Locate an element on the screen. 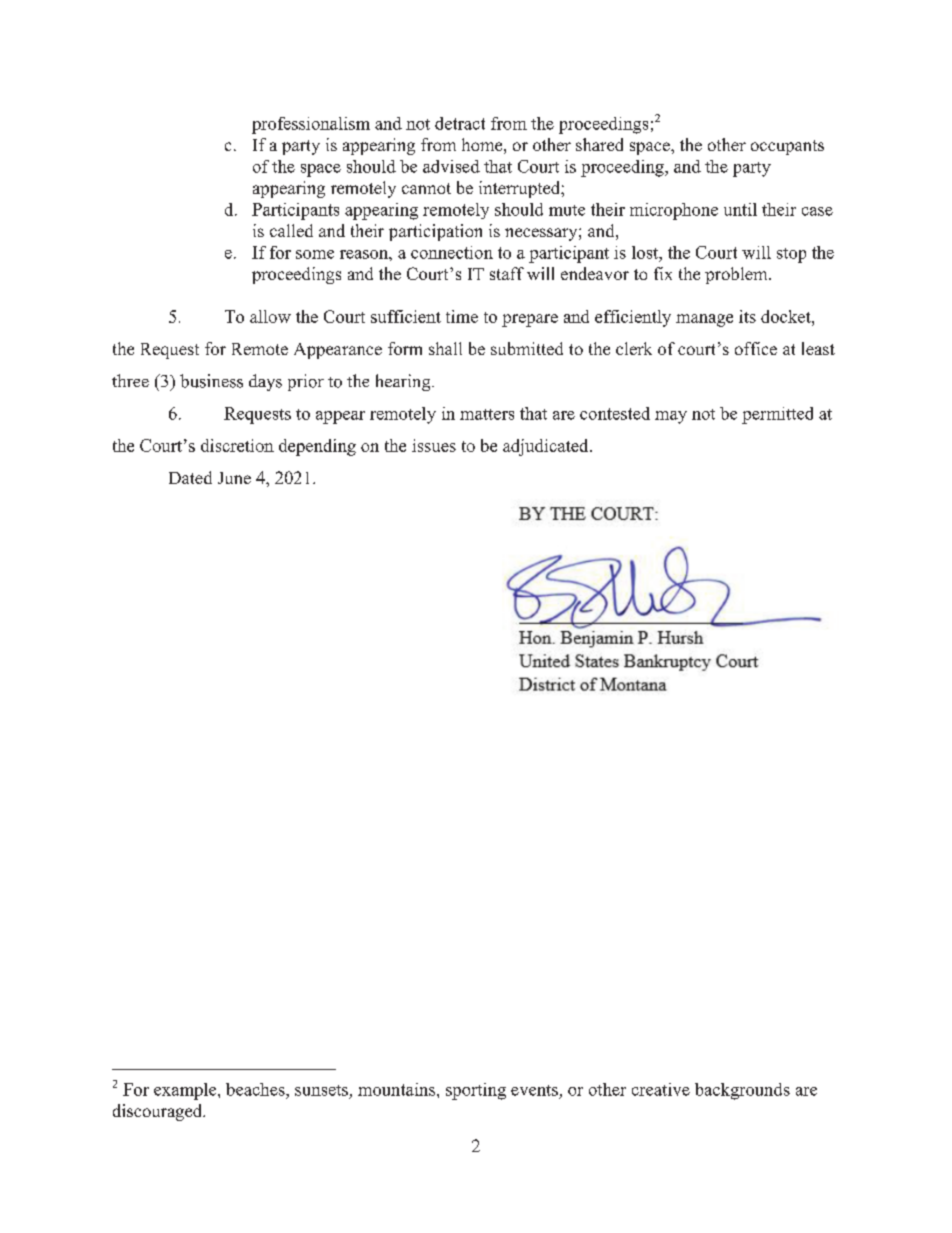 This screenshot has height=1233, width=952. sporting is located at coordinates (476, 1091).
